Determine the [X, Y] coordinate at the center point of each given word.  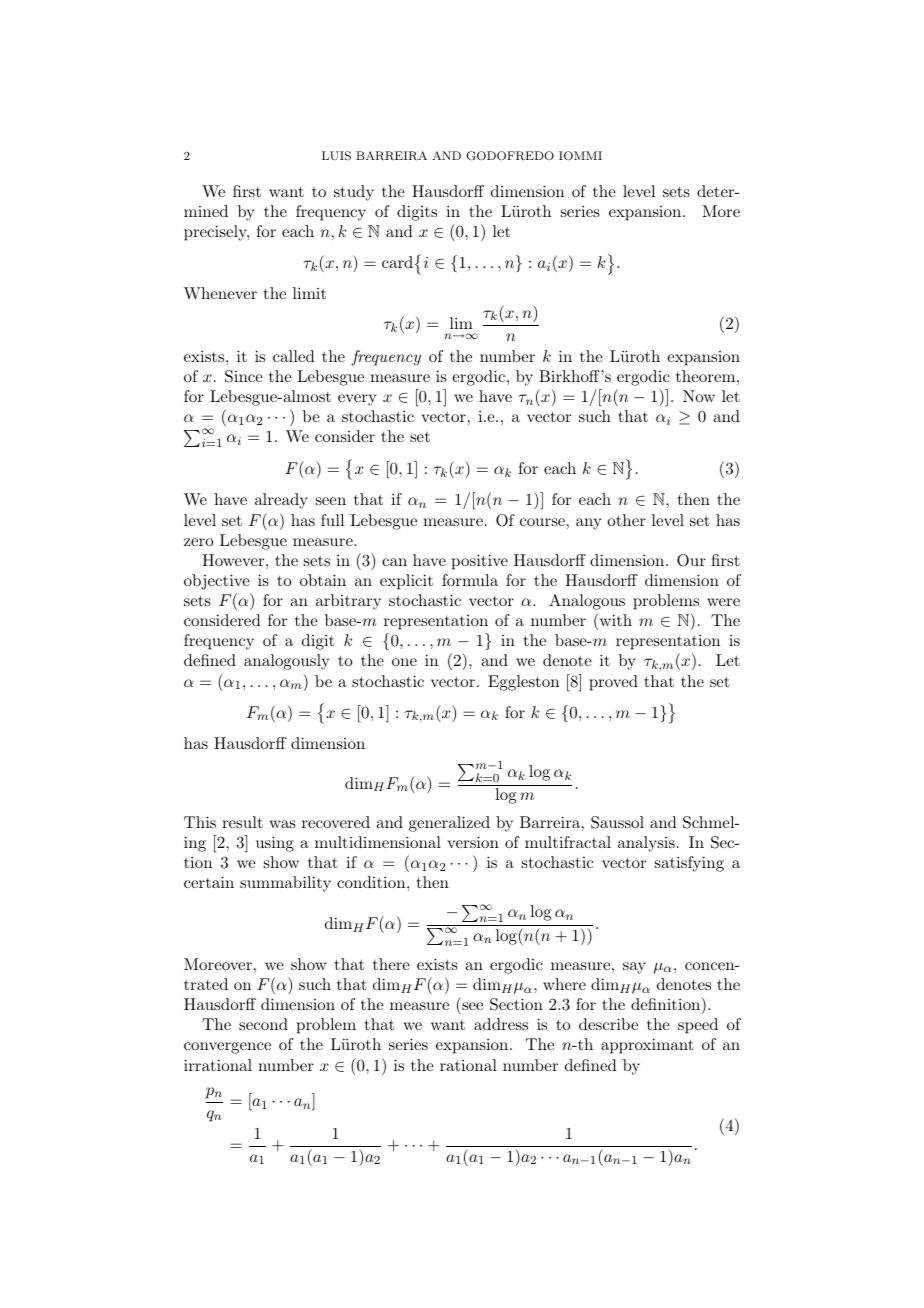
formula [470, 580]
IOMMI [580, 156]
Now [699, 396]
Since [244, 376]
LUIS [336, 156]
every [357, 400]
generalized [449, 824]
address [501, 1024]
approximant [647, 1046]
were [723, 602]
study [354, 193]
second [263, 1024]
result [242, 822]
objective [217, 582]
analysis [646, 844]
